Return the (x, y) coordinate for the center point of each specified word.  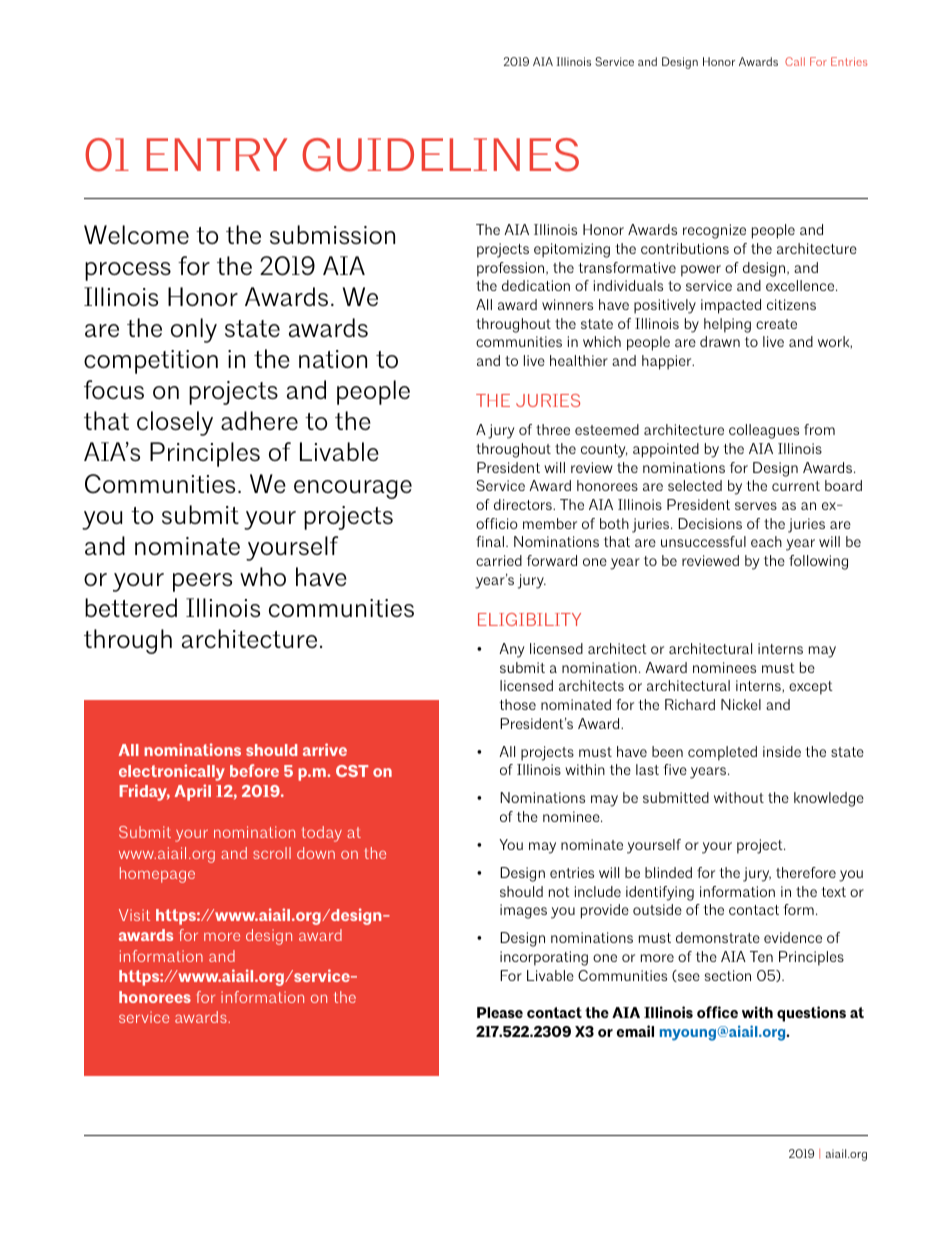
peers (202, 582)
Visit (134, 915)
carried (499, 560)
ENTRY (217, 154)
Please (500, 1012)
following (818, 562)
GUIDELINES (440, 155)
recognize (714, 231)
